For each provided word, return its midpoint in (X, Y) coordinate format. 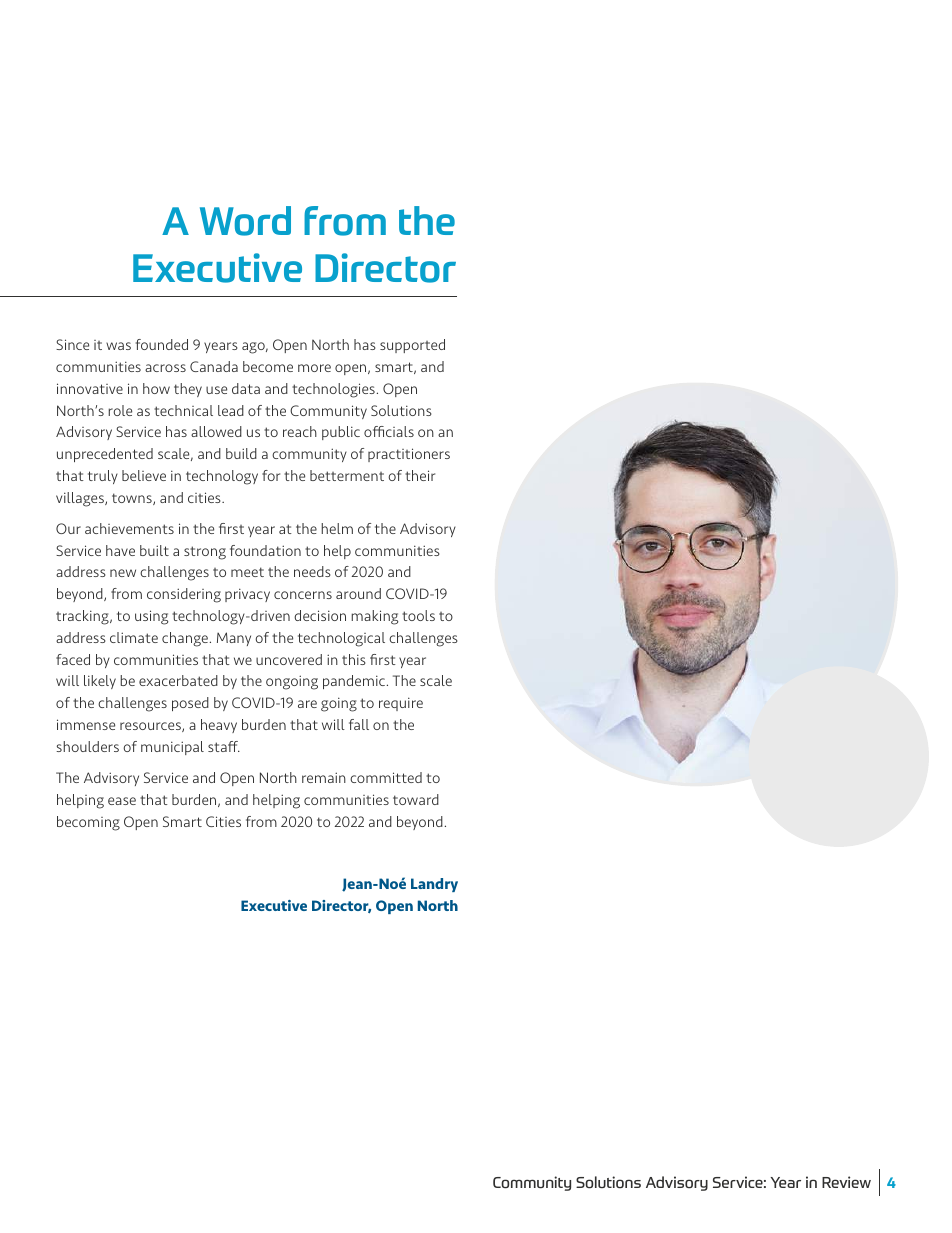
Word (245, 221)
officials (389, 431)
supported (412, 346)
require (401, 704)
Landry (434, 885)
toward (416, 799)
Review (846, 1182)
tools (418, 615)
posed (190, 704)
